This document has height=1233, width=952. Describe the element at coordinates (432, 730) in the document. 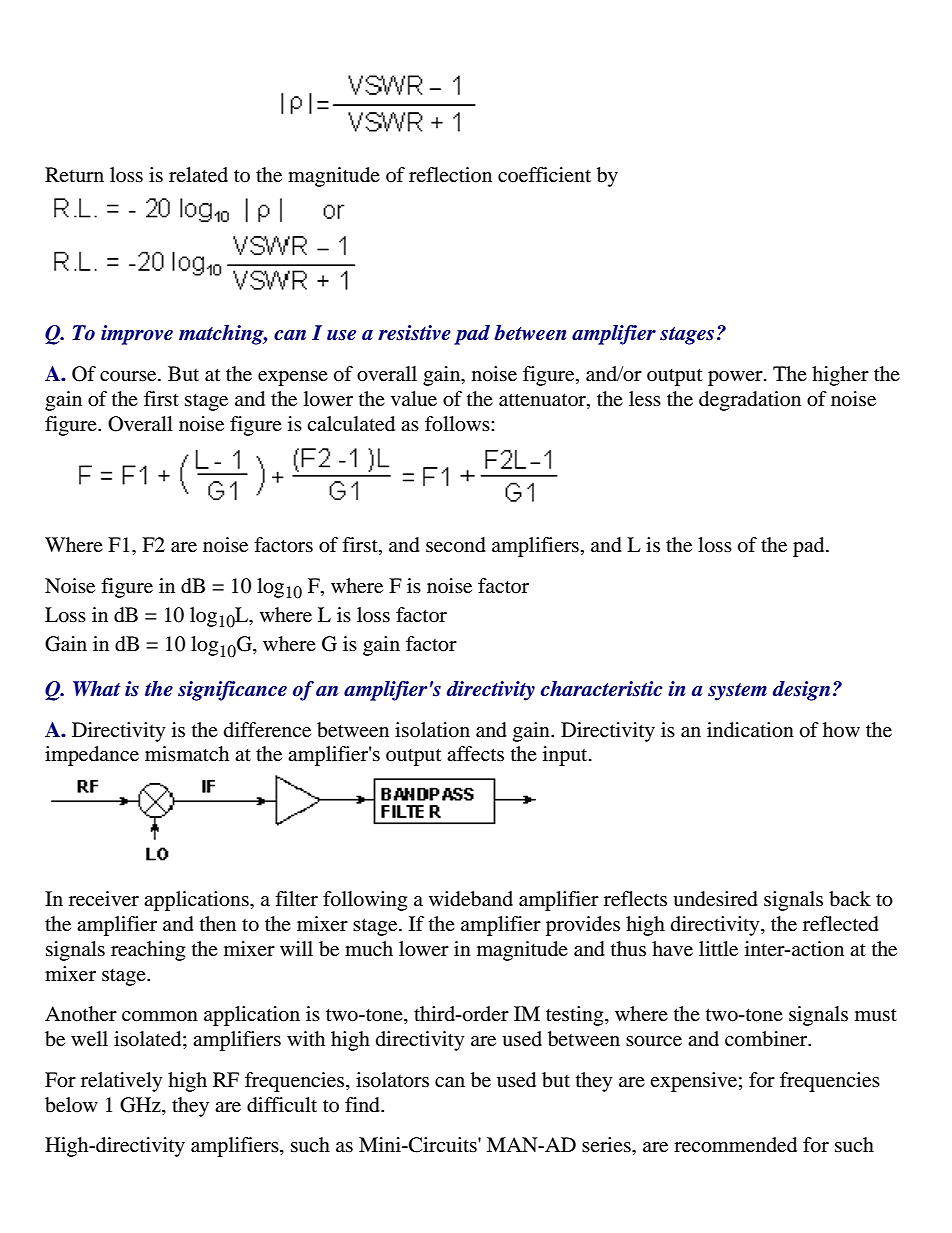

I see `isolation` at that location.
